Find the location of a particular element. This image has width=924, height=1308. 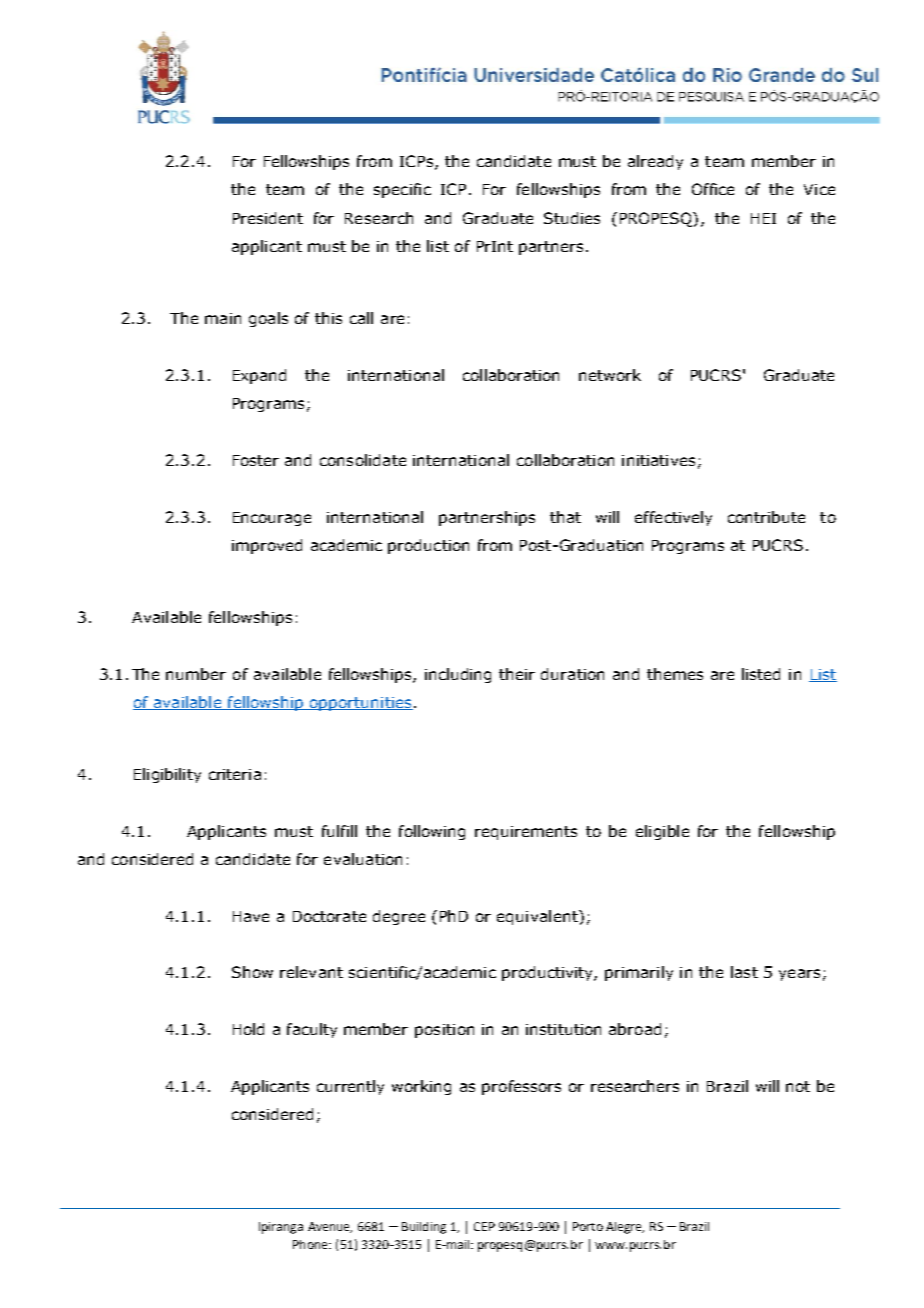

Foster is located at coordinates (256, 460).
